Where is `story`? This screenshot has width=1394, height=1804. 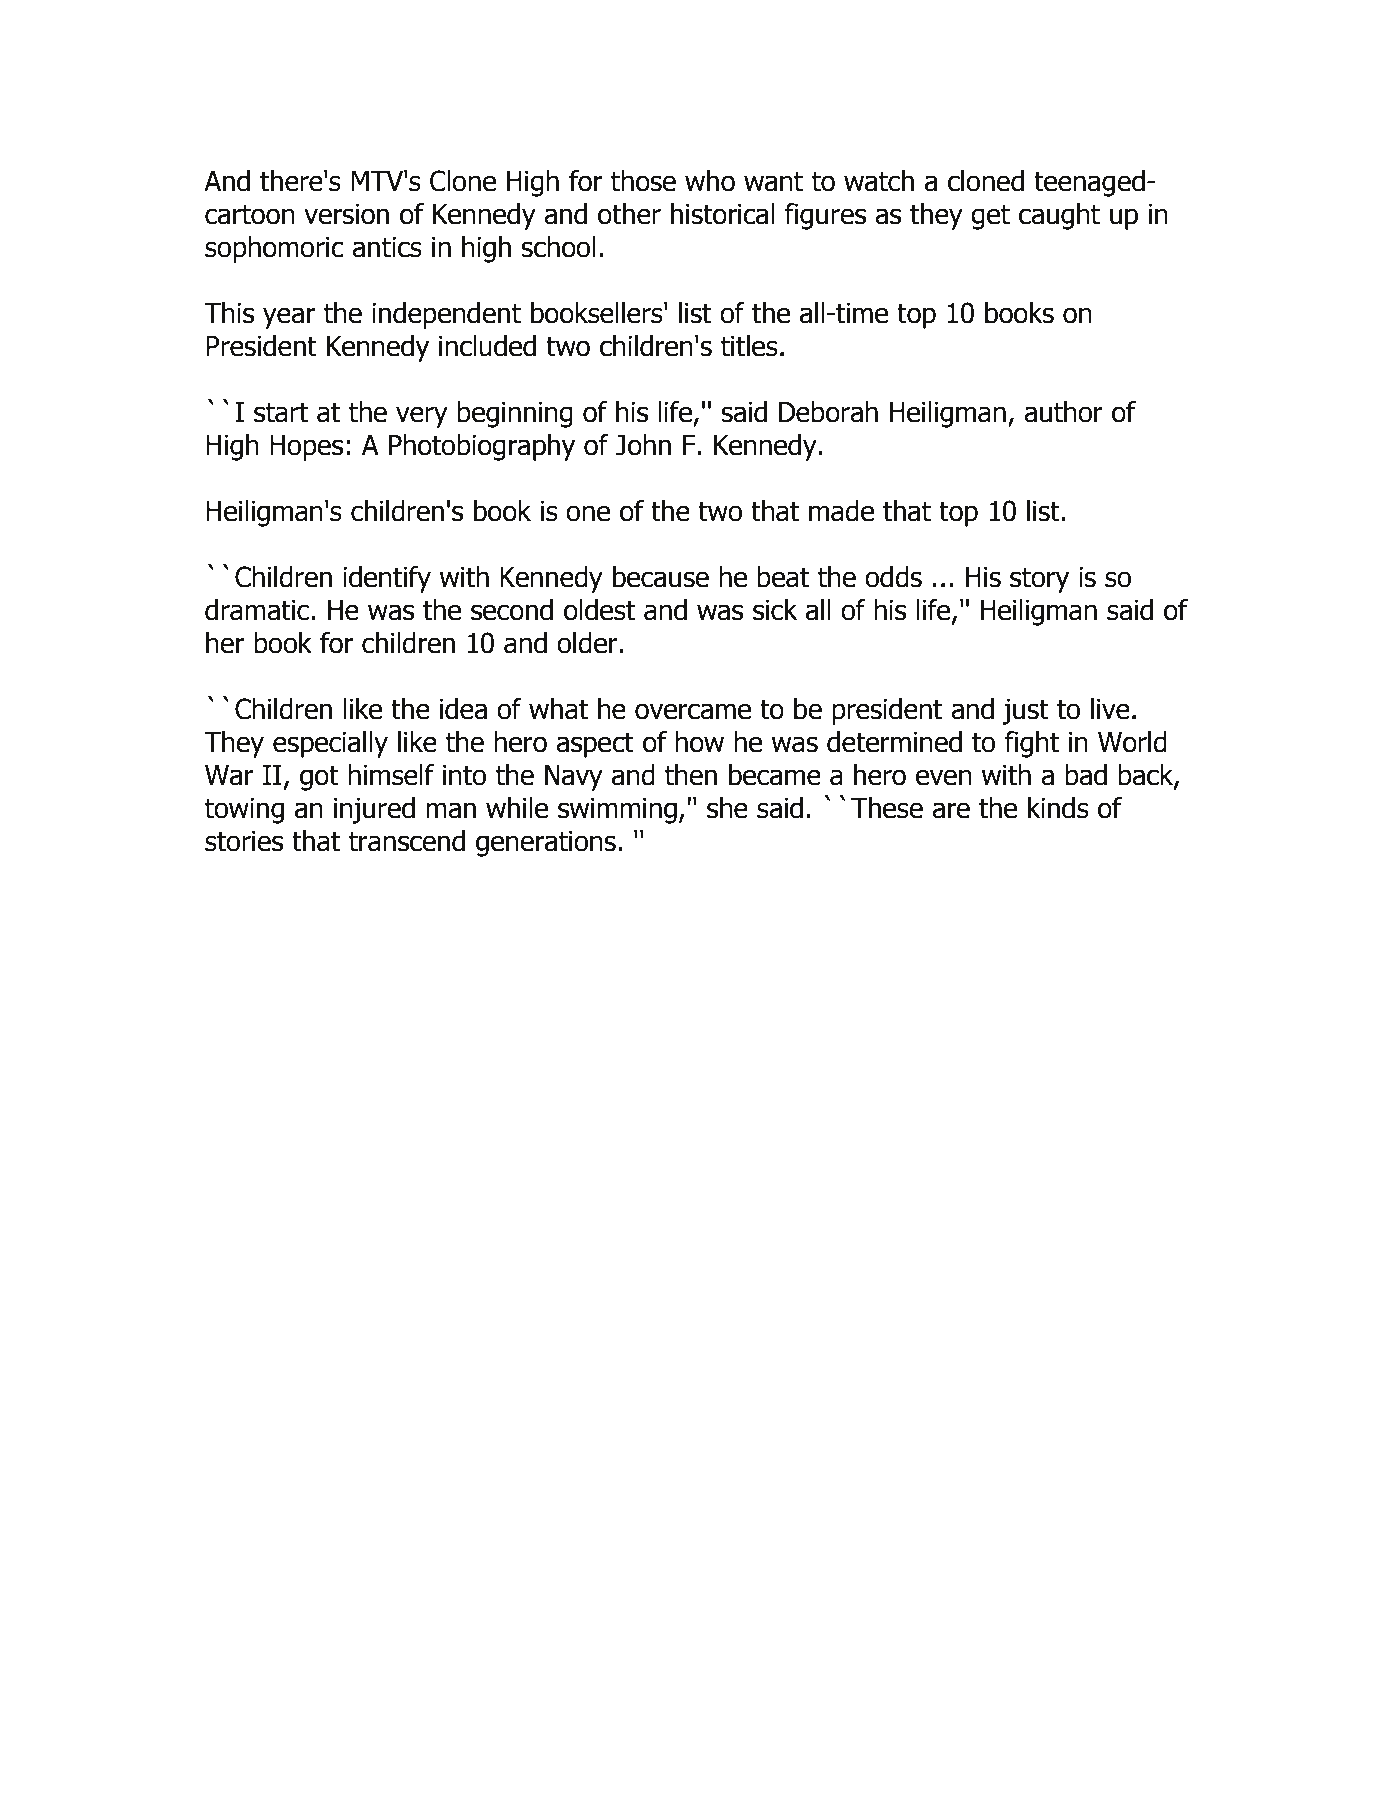 story is located at coordinates (1039, 580).
